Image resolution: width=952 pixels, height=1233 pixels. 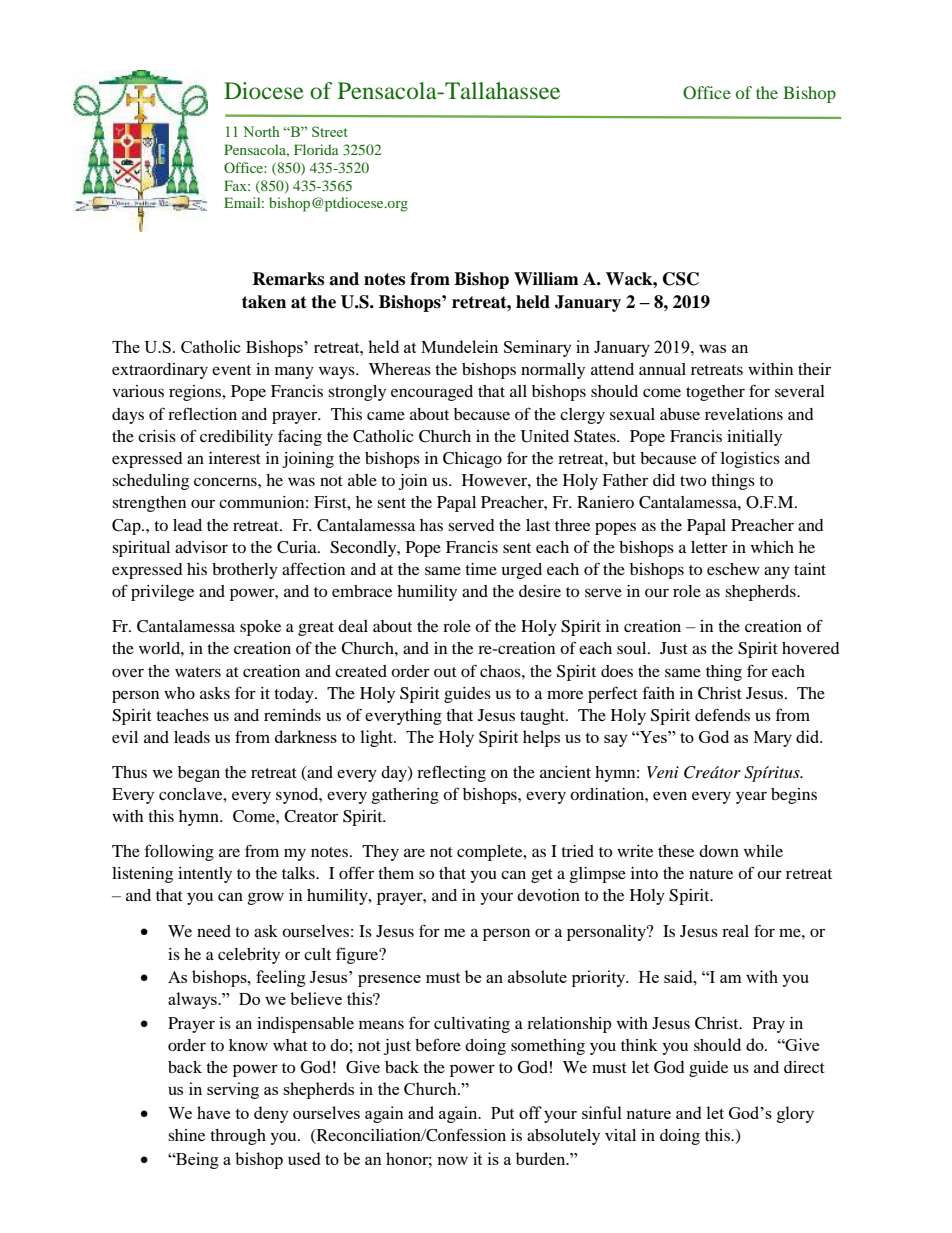 What do you see at coordinates (330, 131) in the screenshot?
I see `Street` at bounding box center [330, 131].
